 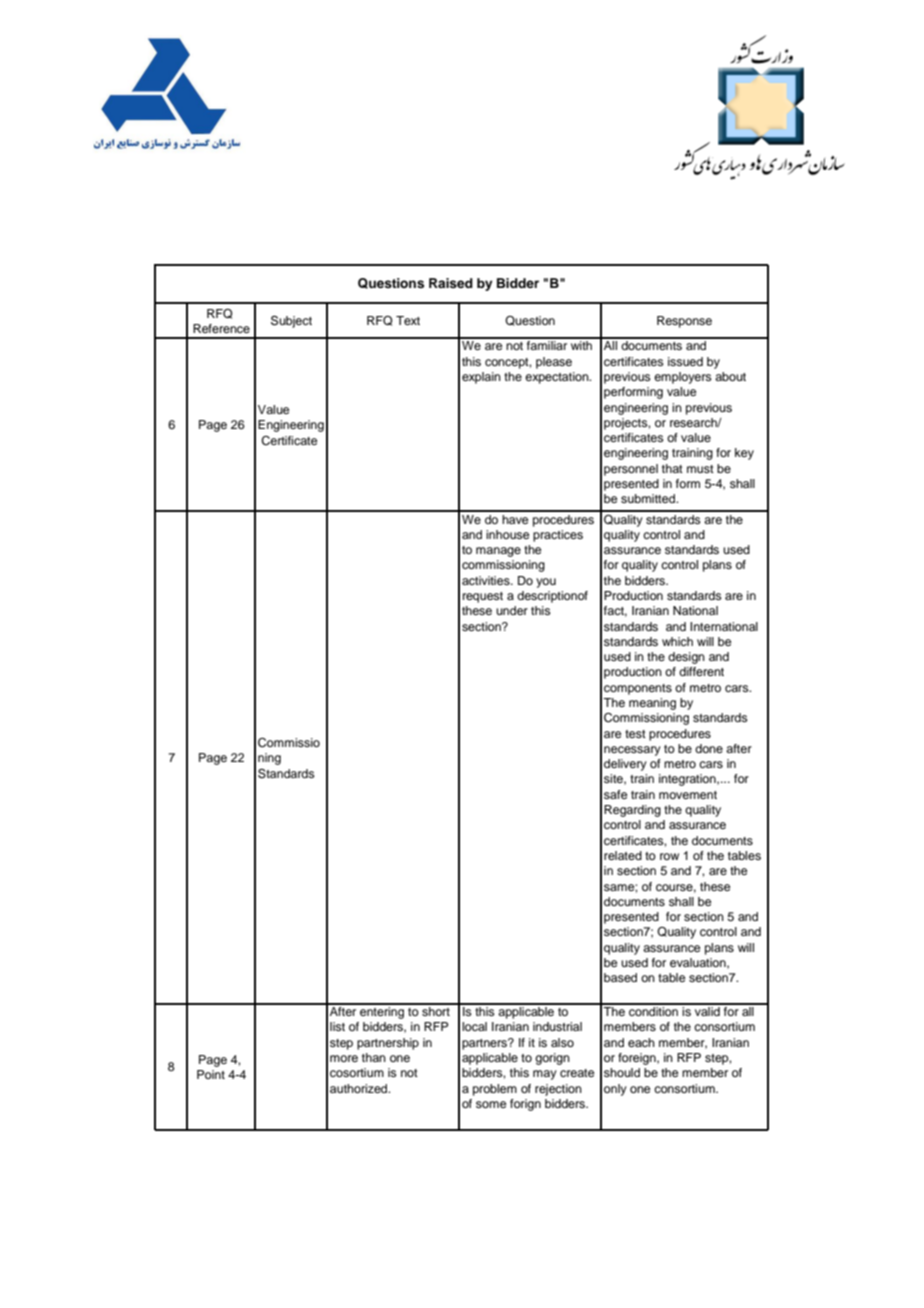 I want to click on Response, so click(x=684, y=322).
